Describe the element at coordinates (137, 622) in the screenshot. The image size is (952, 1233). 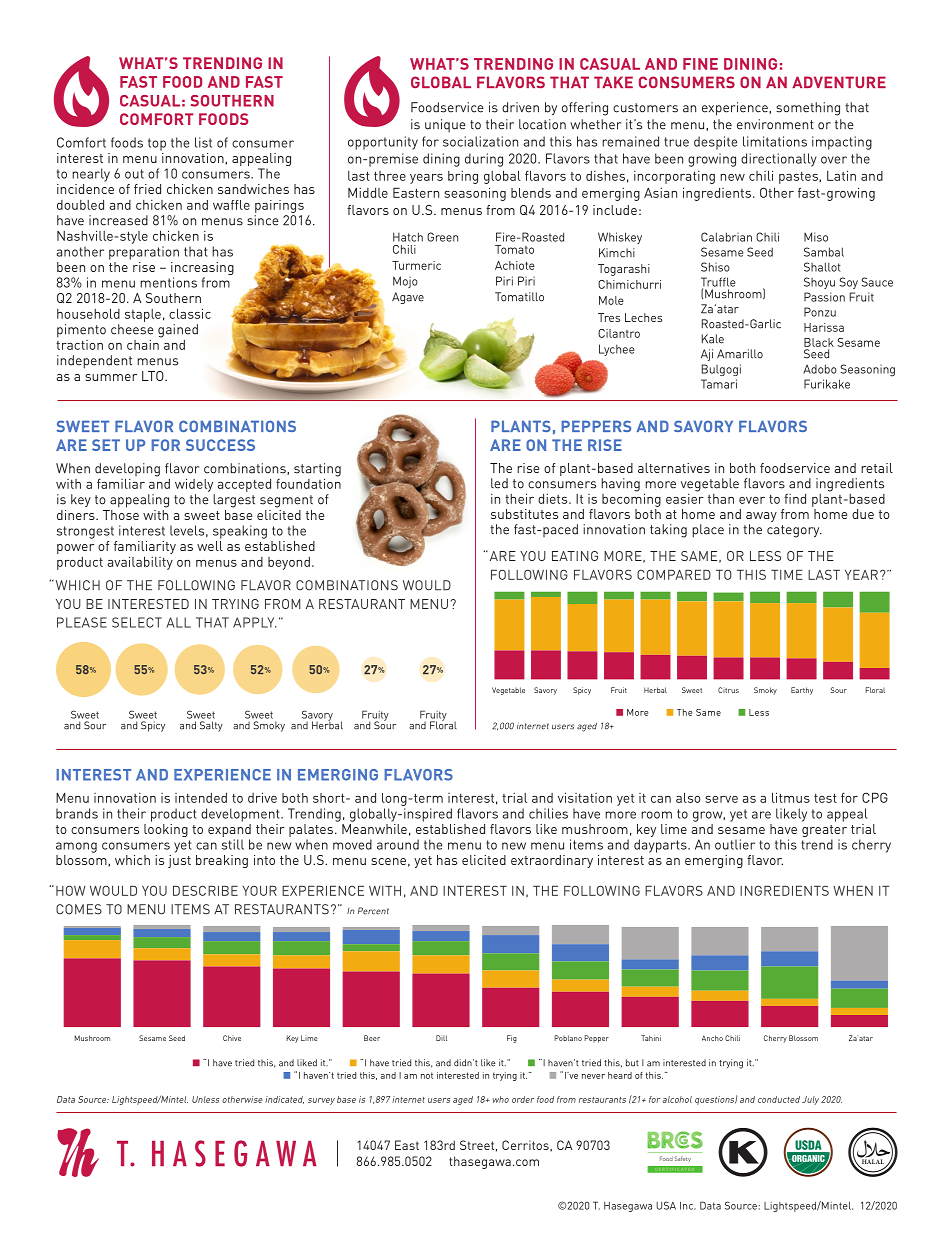
I see `SELECT` at that location.
